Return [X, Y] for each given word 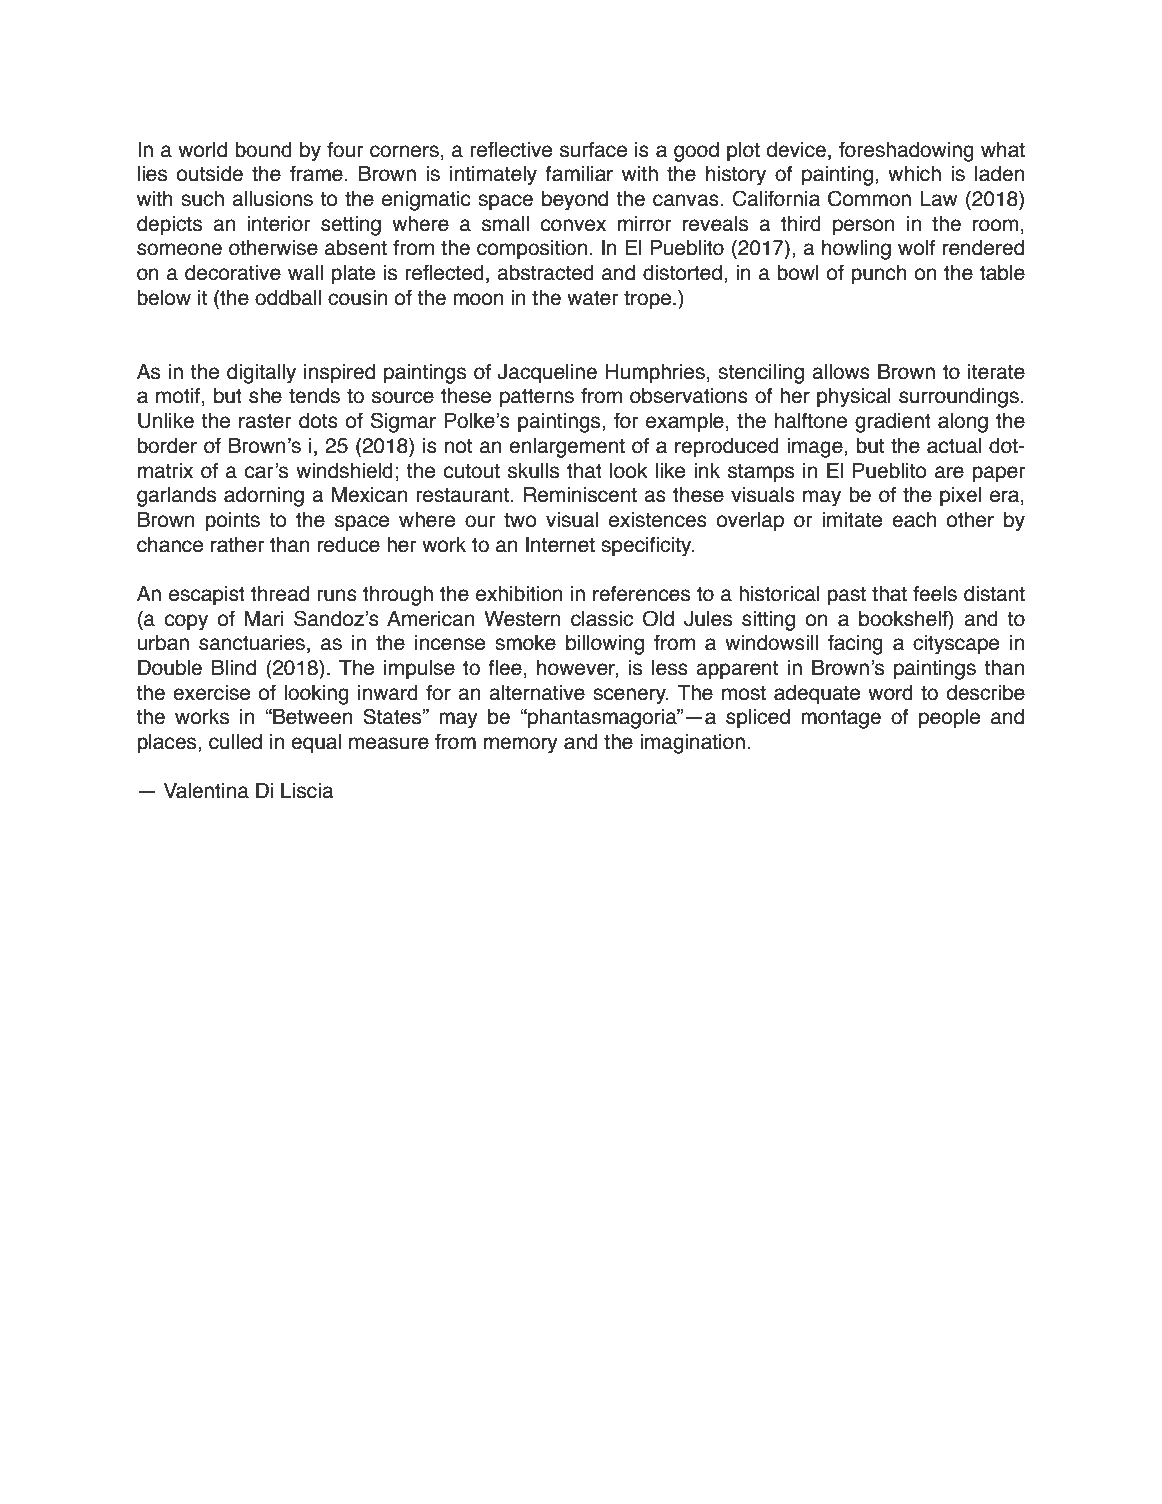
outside [210, 174]
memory [521, 745]
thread [280, 594]
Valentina [206, 791]
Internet [560, 545]
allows [841, 372]
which [914, 174]
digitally [261, 374]
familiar [579, 174]
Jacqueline [547, 374]
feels [935, 594]
